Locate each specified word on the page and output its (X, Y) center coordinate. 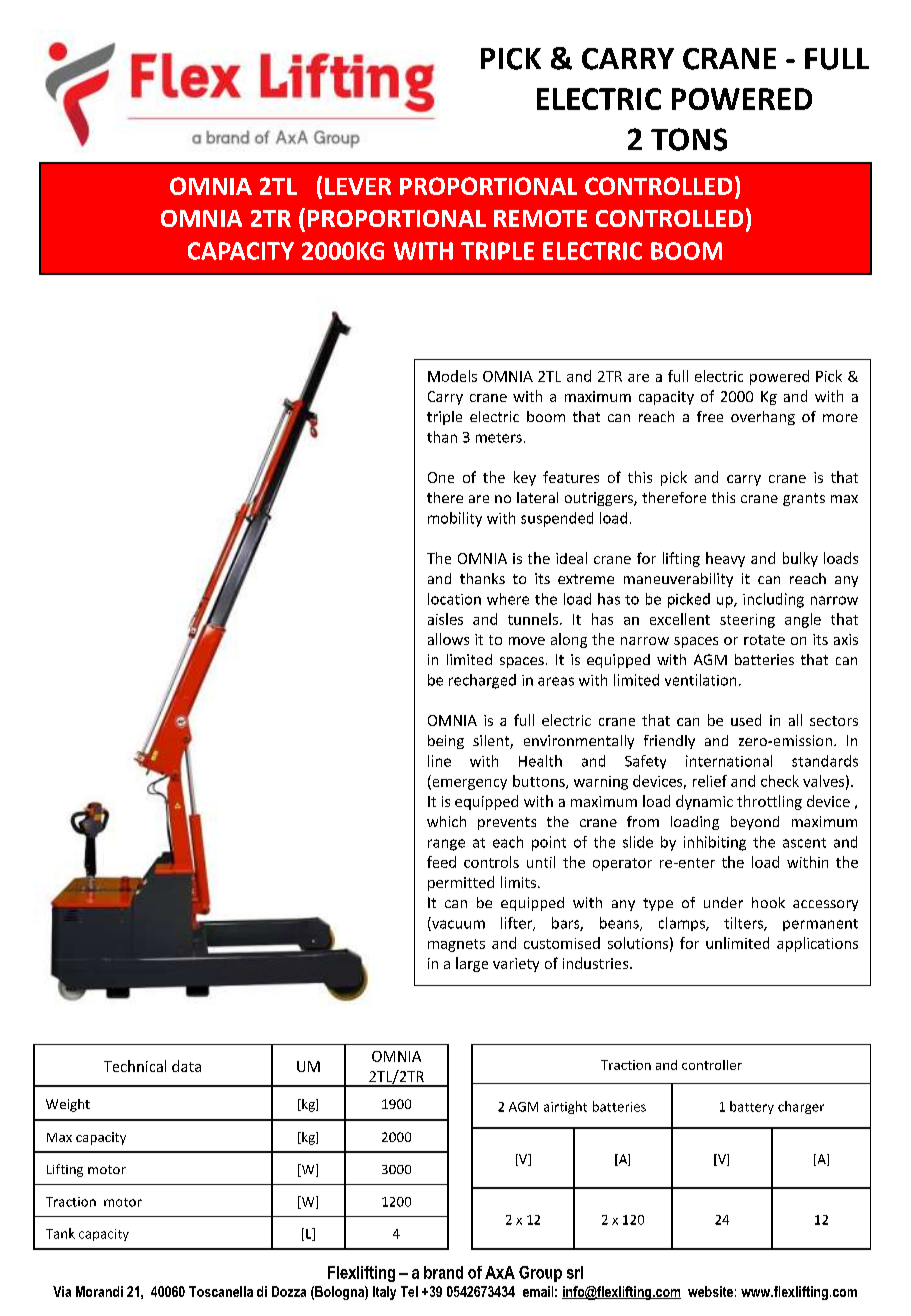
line (439, 761)
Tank (60, 1233)
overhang (763, 418)
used (746, 720)
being (446, 742)
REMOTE (540, 218)
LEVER (358, 186)
